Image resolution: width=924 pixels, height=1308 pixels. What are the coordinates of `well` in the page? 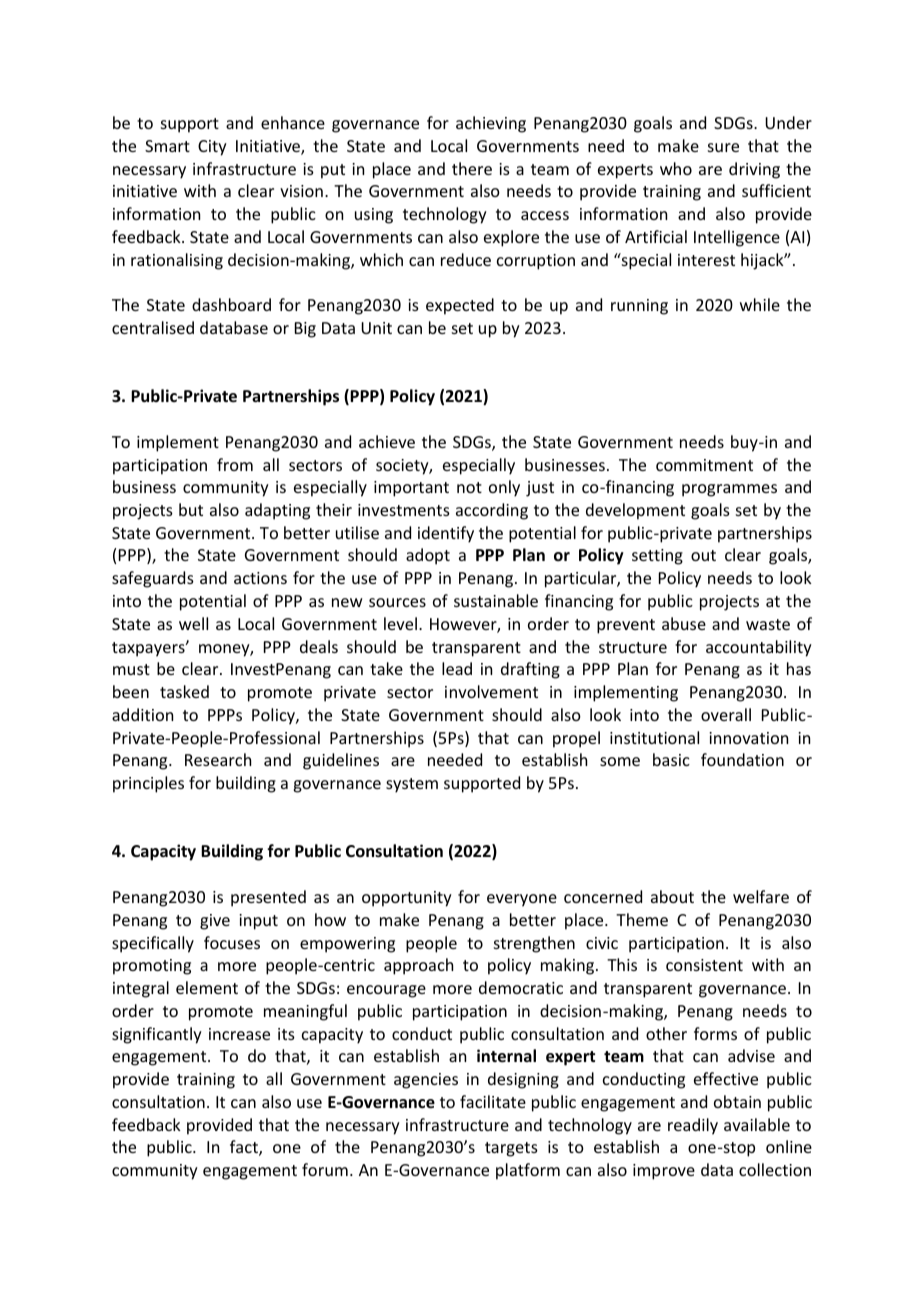 It's located at (193, 623).
